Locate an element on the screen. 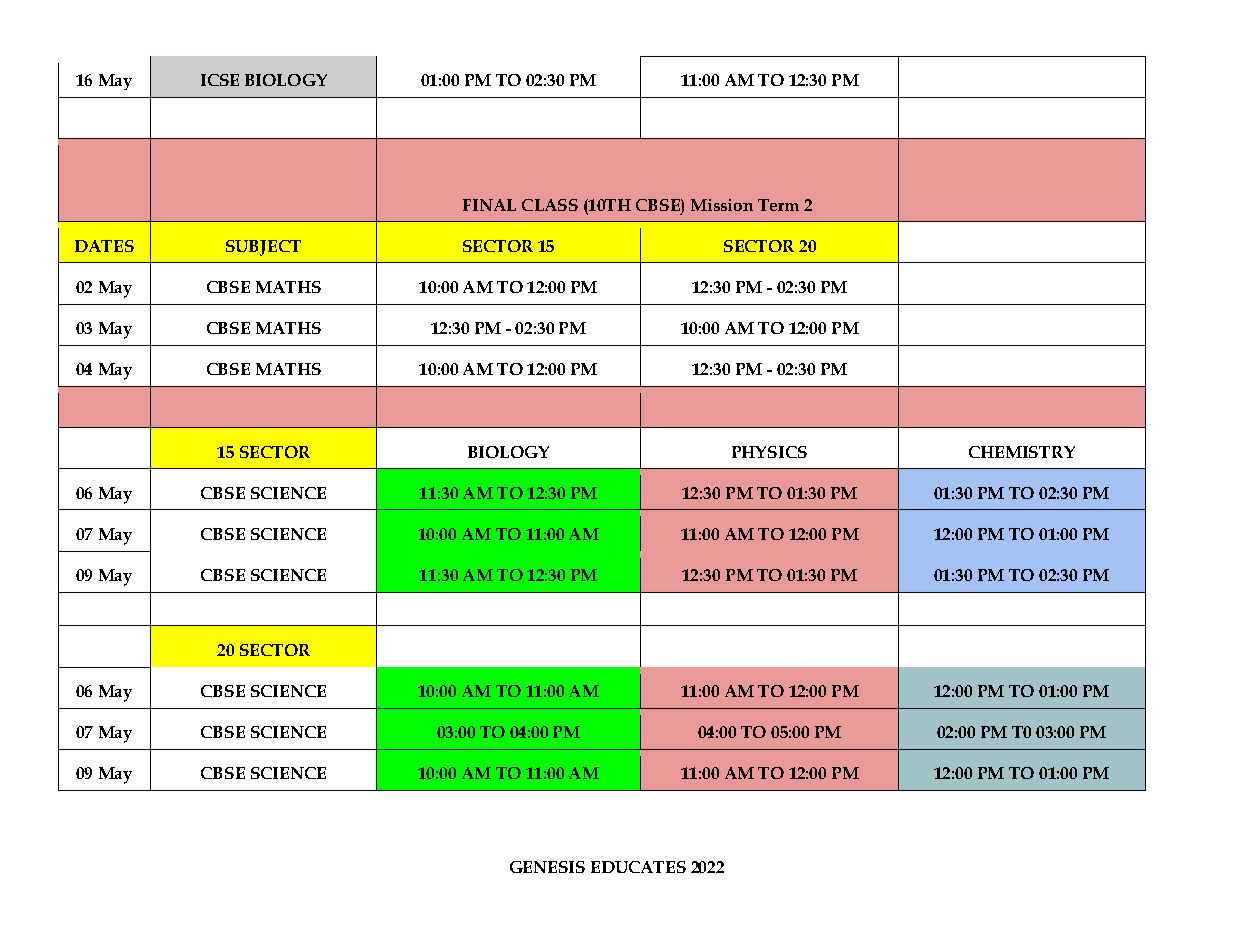 This screenshot has height=952, width=1233. EDUCATES is located at coordinates (638, 867).
